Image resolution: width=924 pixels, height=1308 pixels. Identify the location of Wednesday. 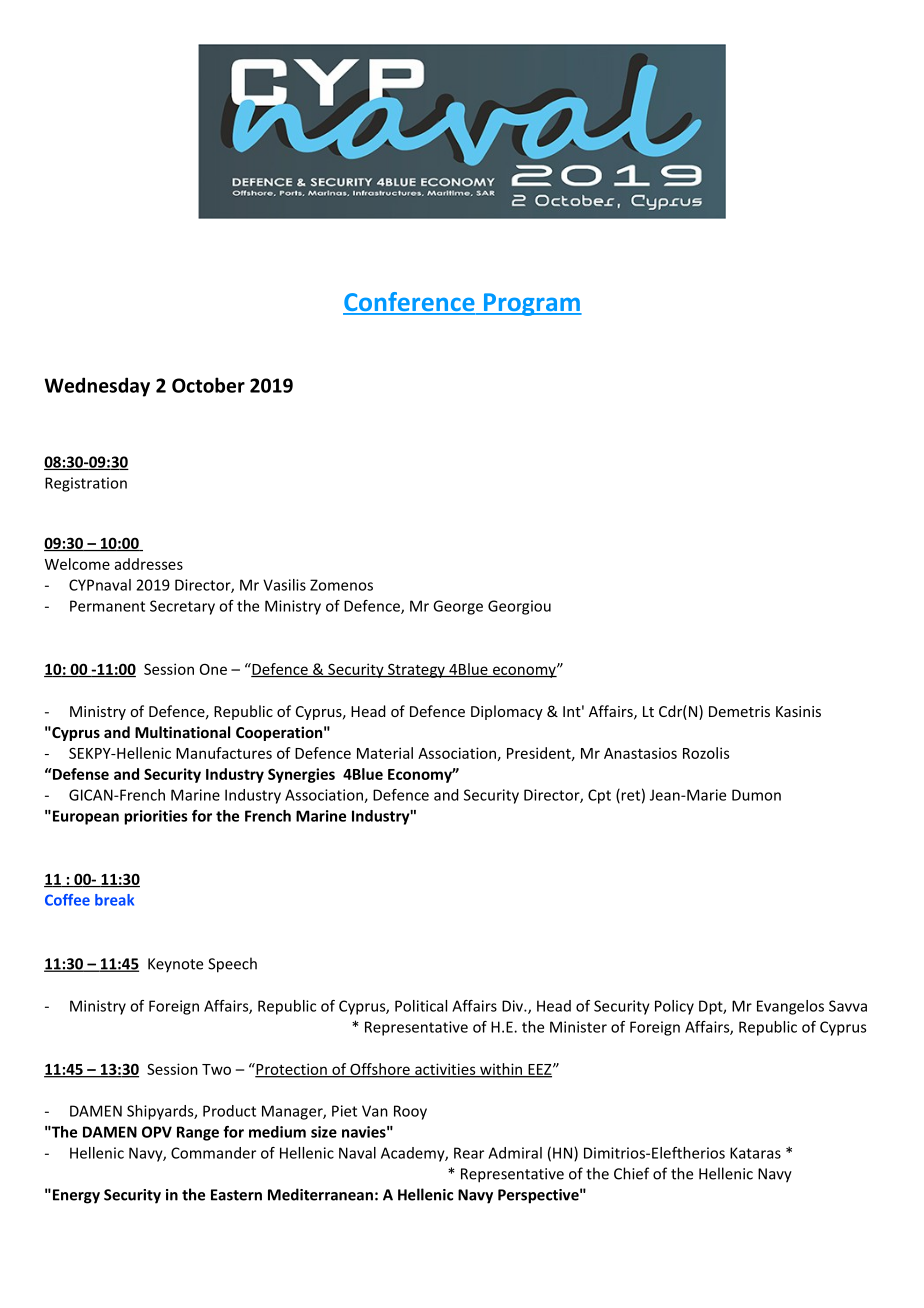
(97, 387).
